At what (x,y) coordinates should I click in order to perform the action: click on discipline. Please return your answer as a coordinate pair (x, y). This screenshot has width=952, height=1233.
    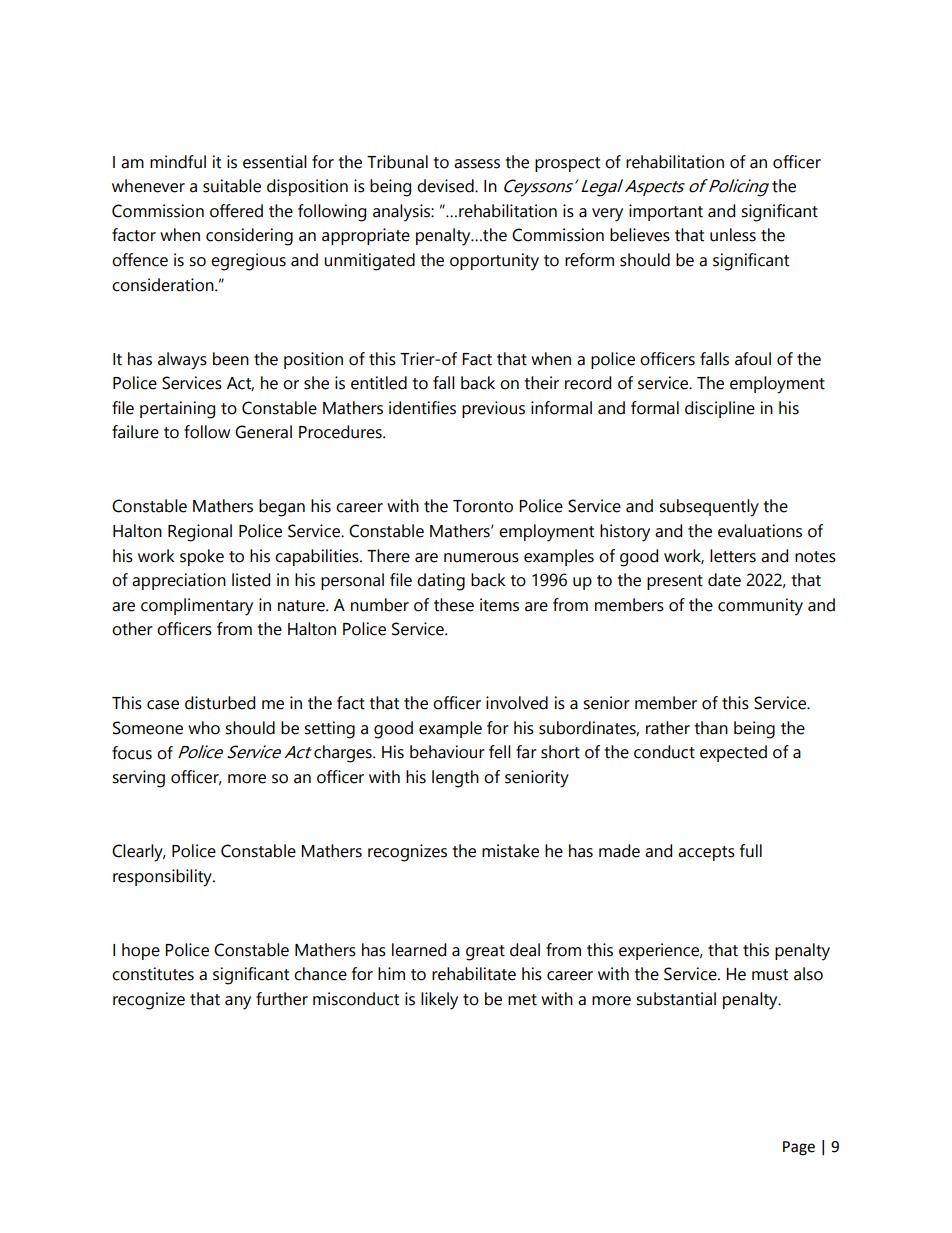
    Looking at the image, I should click on (720, 409).
